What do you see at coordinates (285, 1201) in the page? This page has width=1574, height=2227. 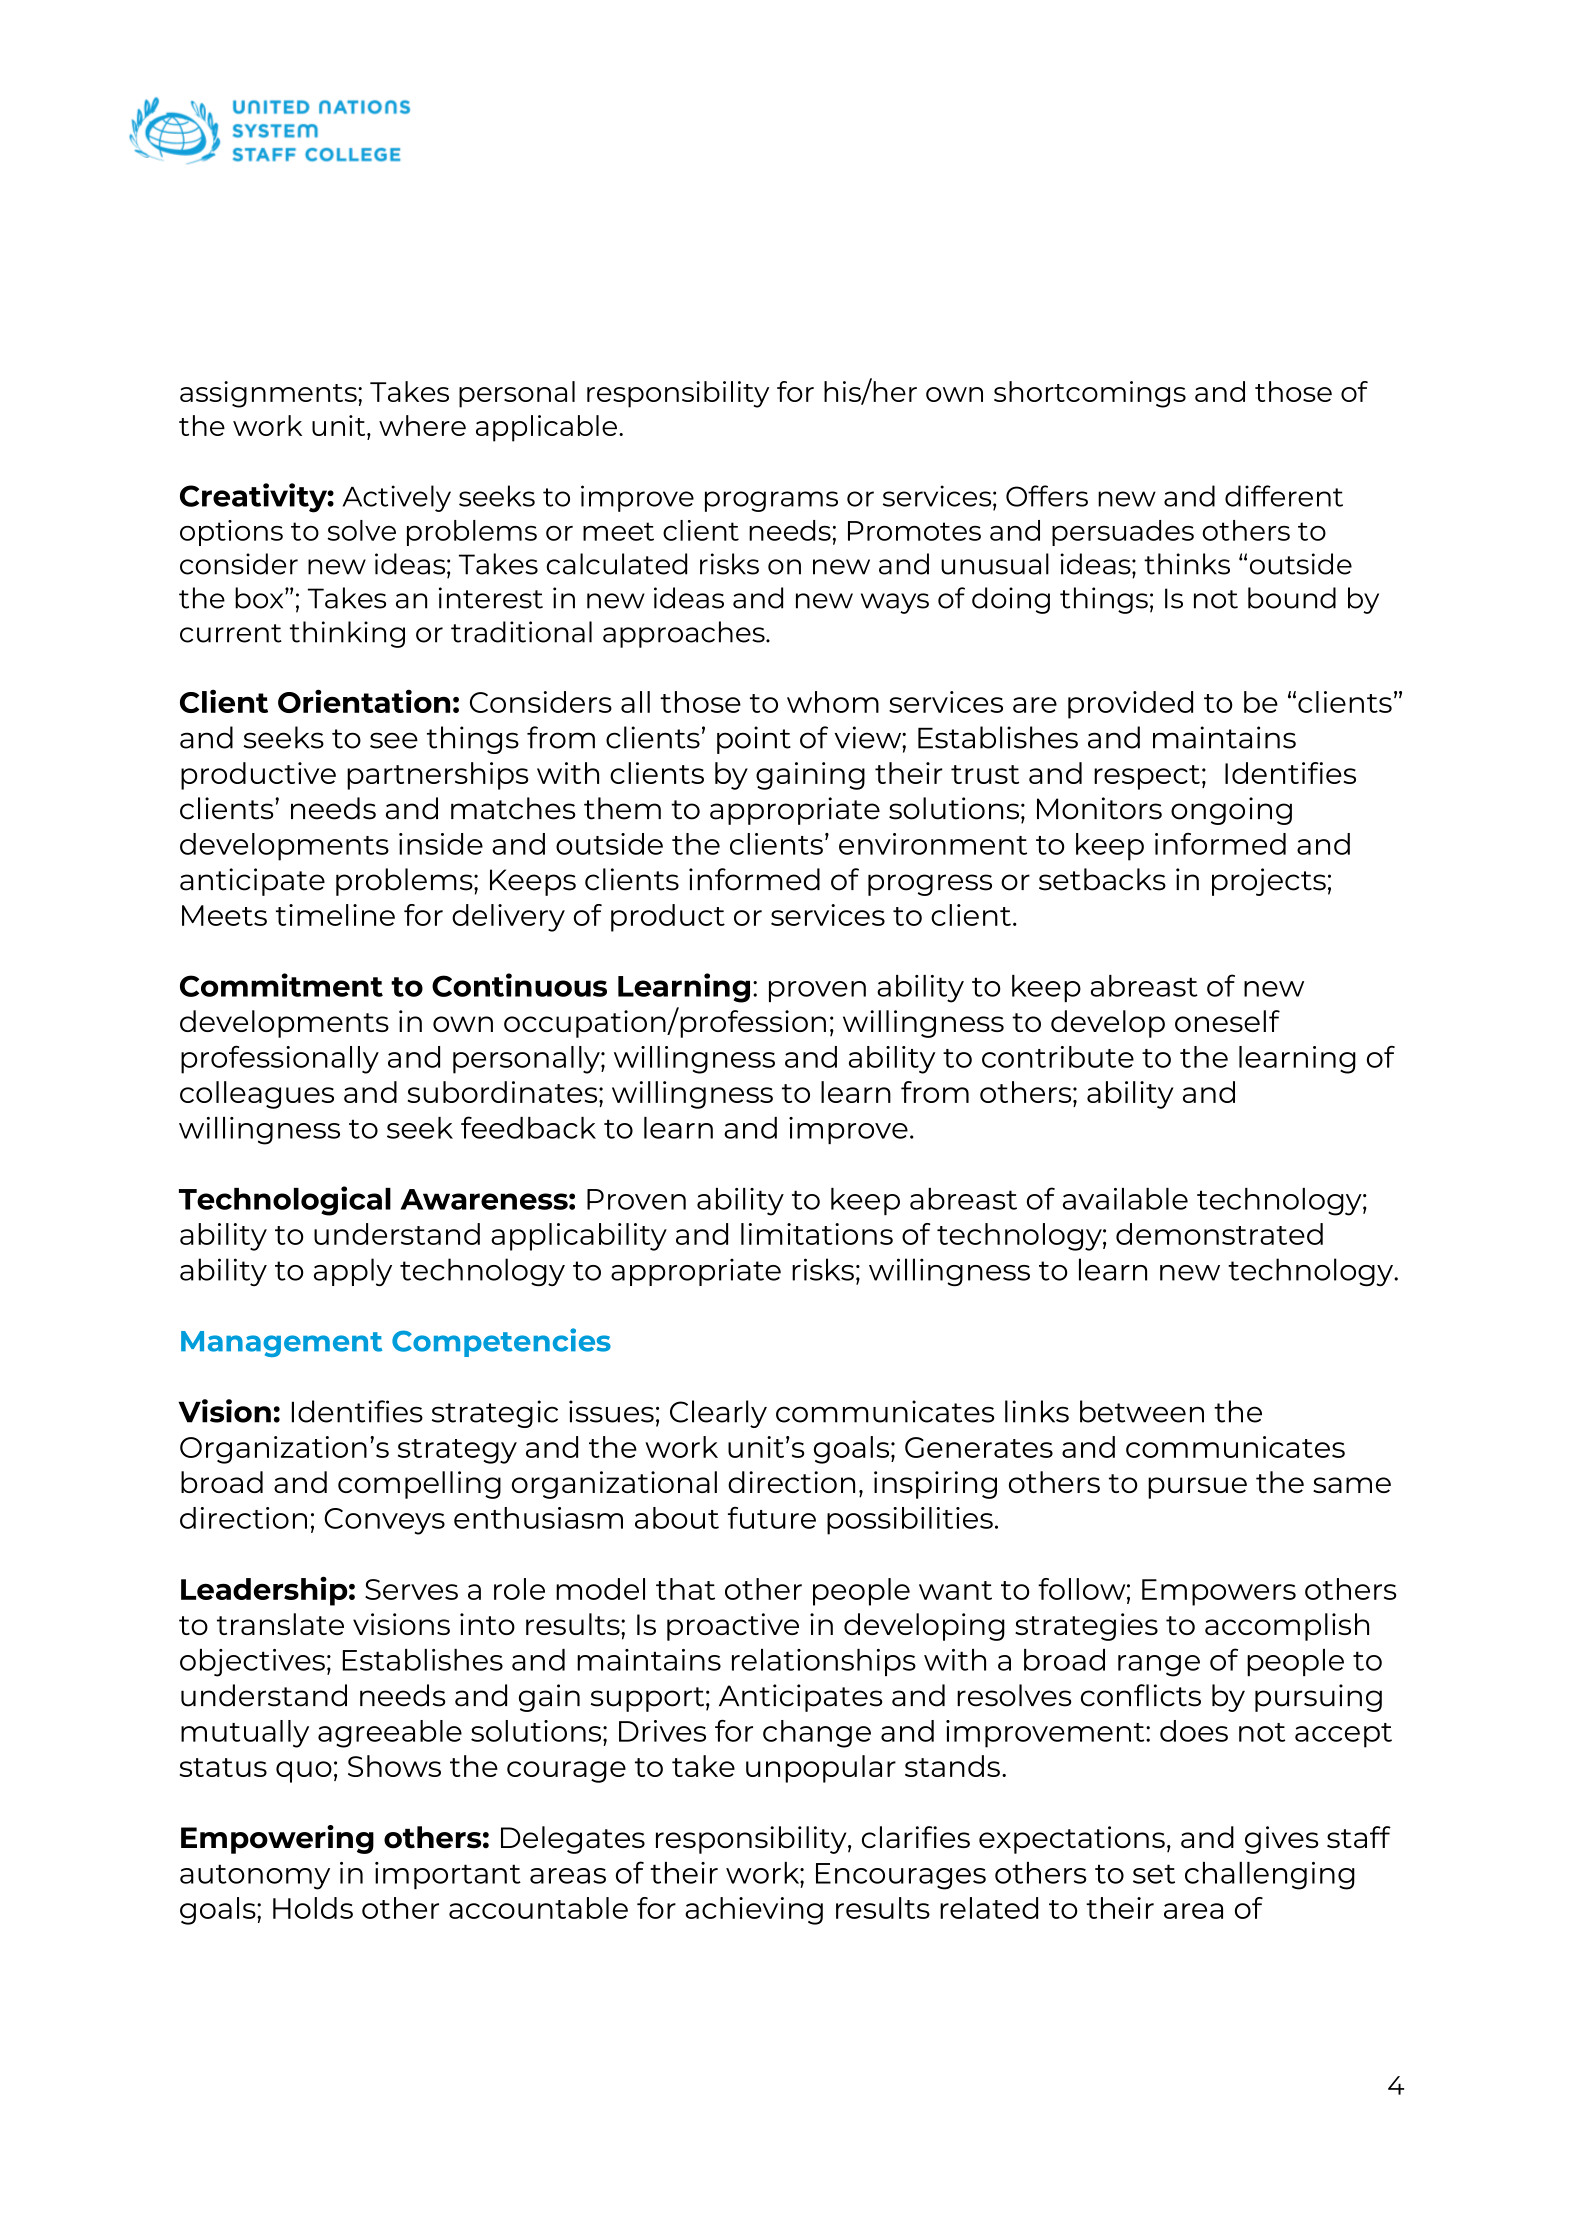 I see `Technological` at bounding box center [285, 1201].
